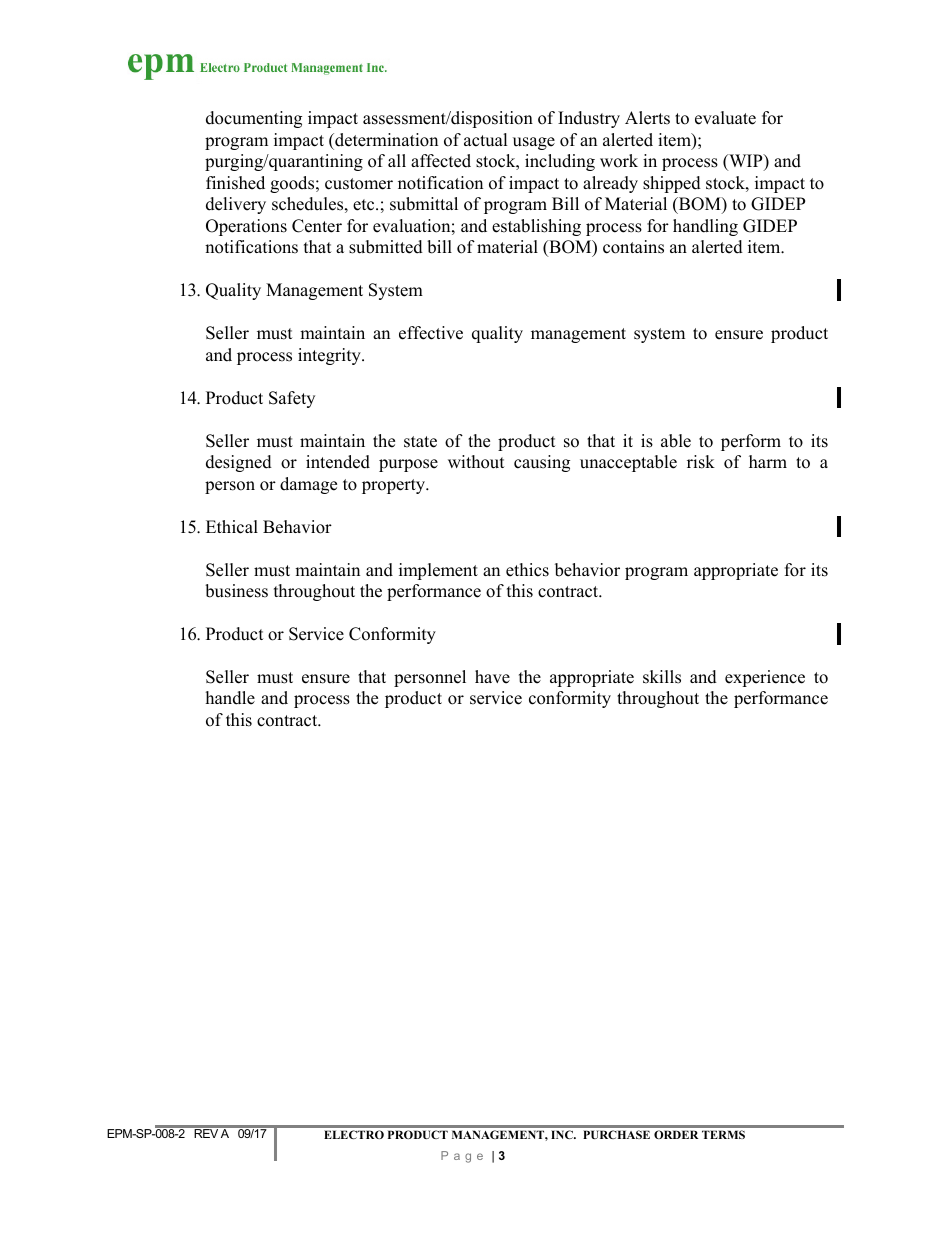 The width and height of the screenshot is (952, 1233). What do you see at coordinates (308, 485) in the screenshot?
I see `damage` at bounding box center [308, 485].
